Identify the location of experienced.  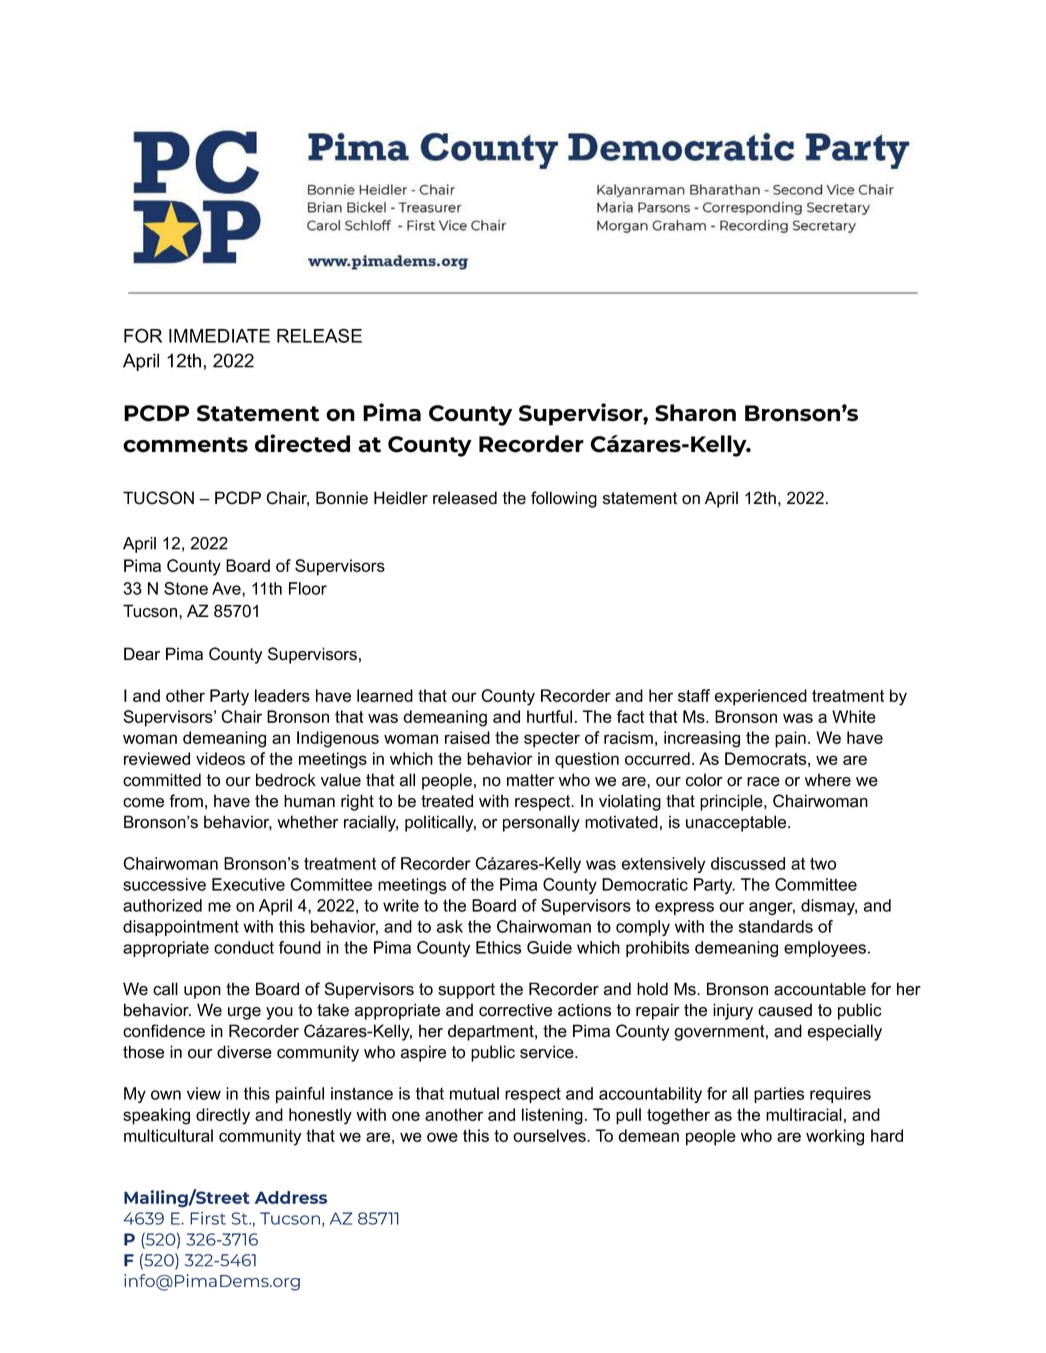
(761, 697).
